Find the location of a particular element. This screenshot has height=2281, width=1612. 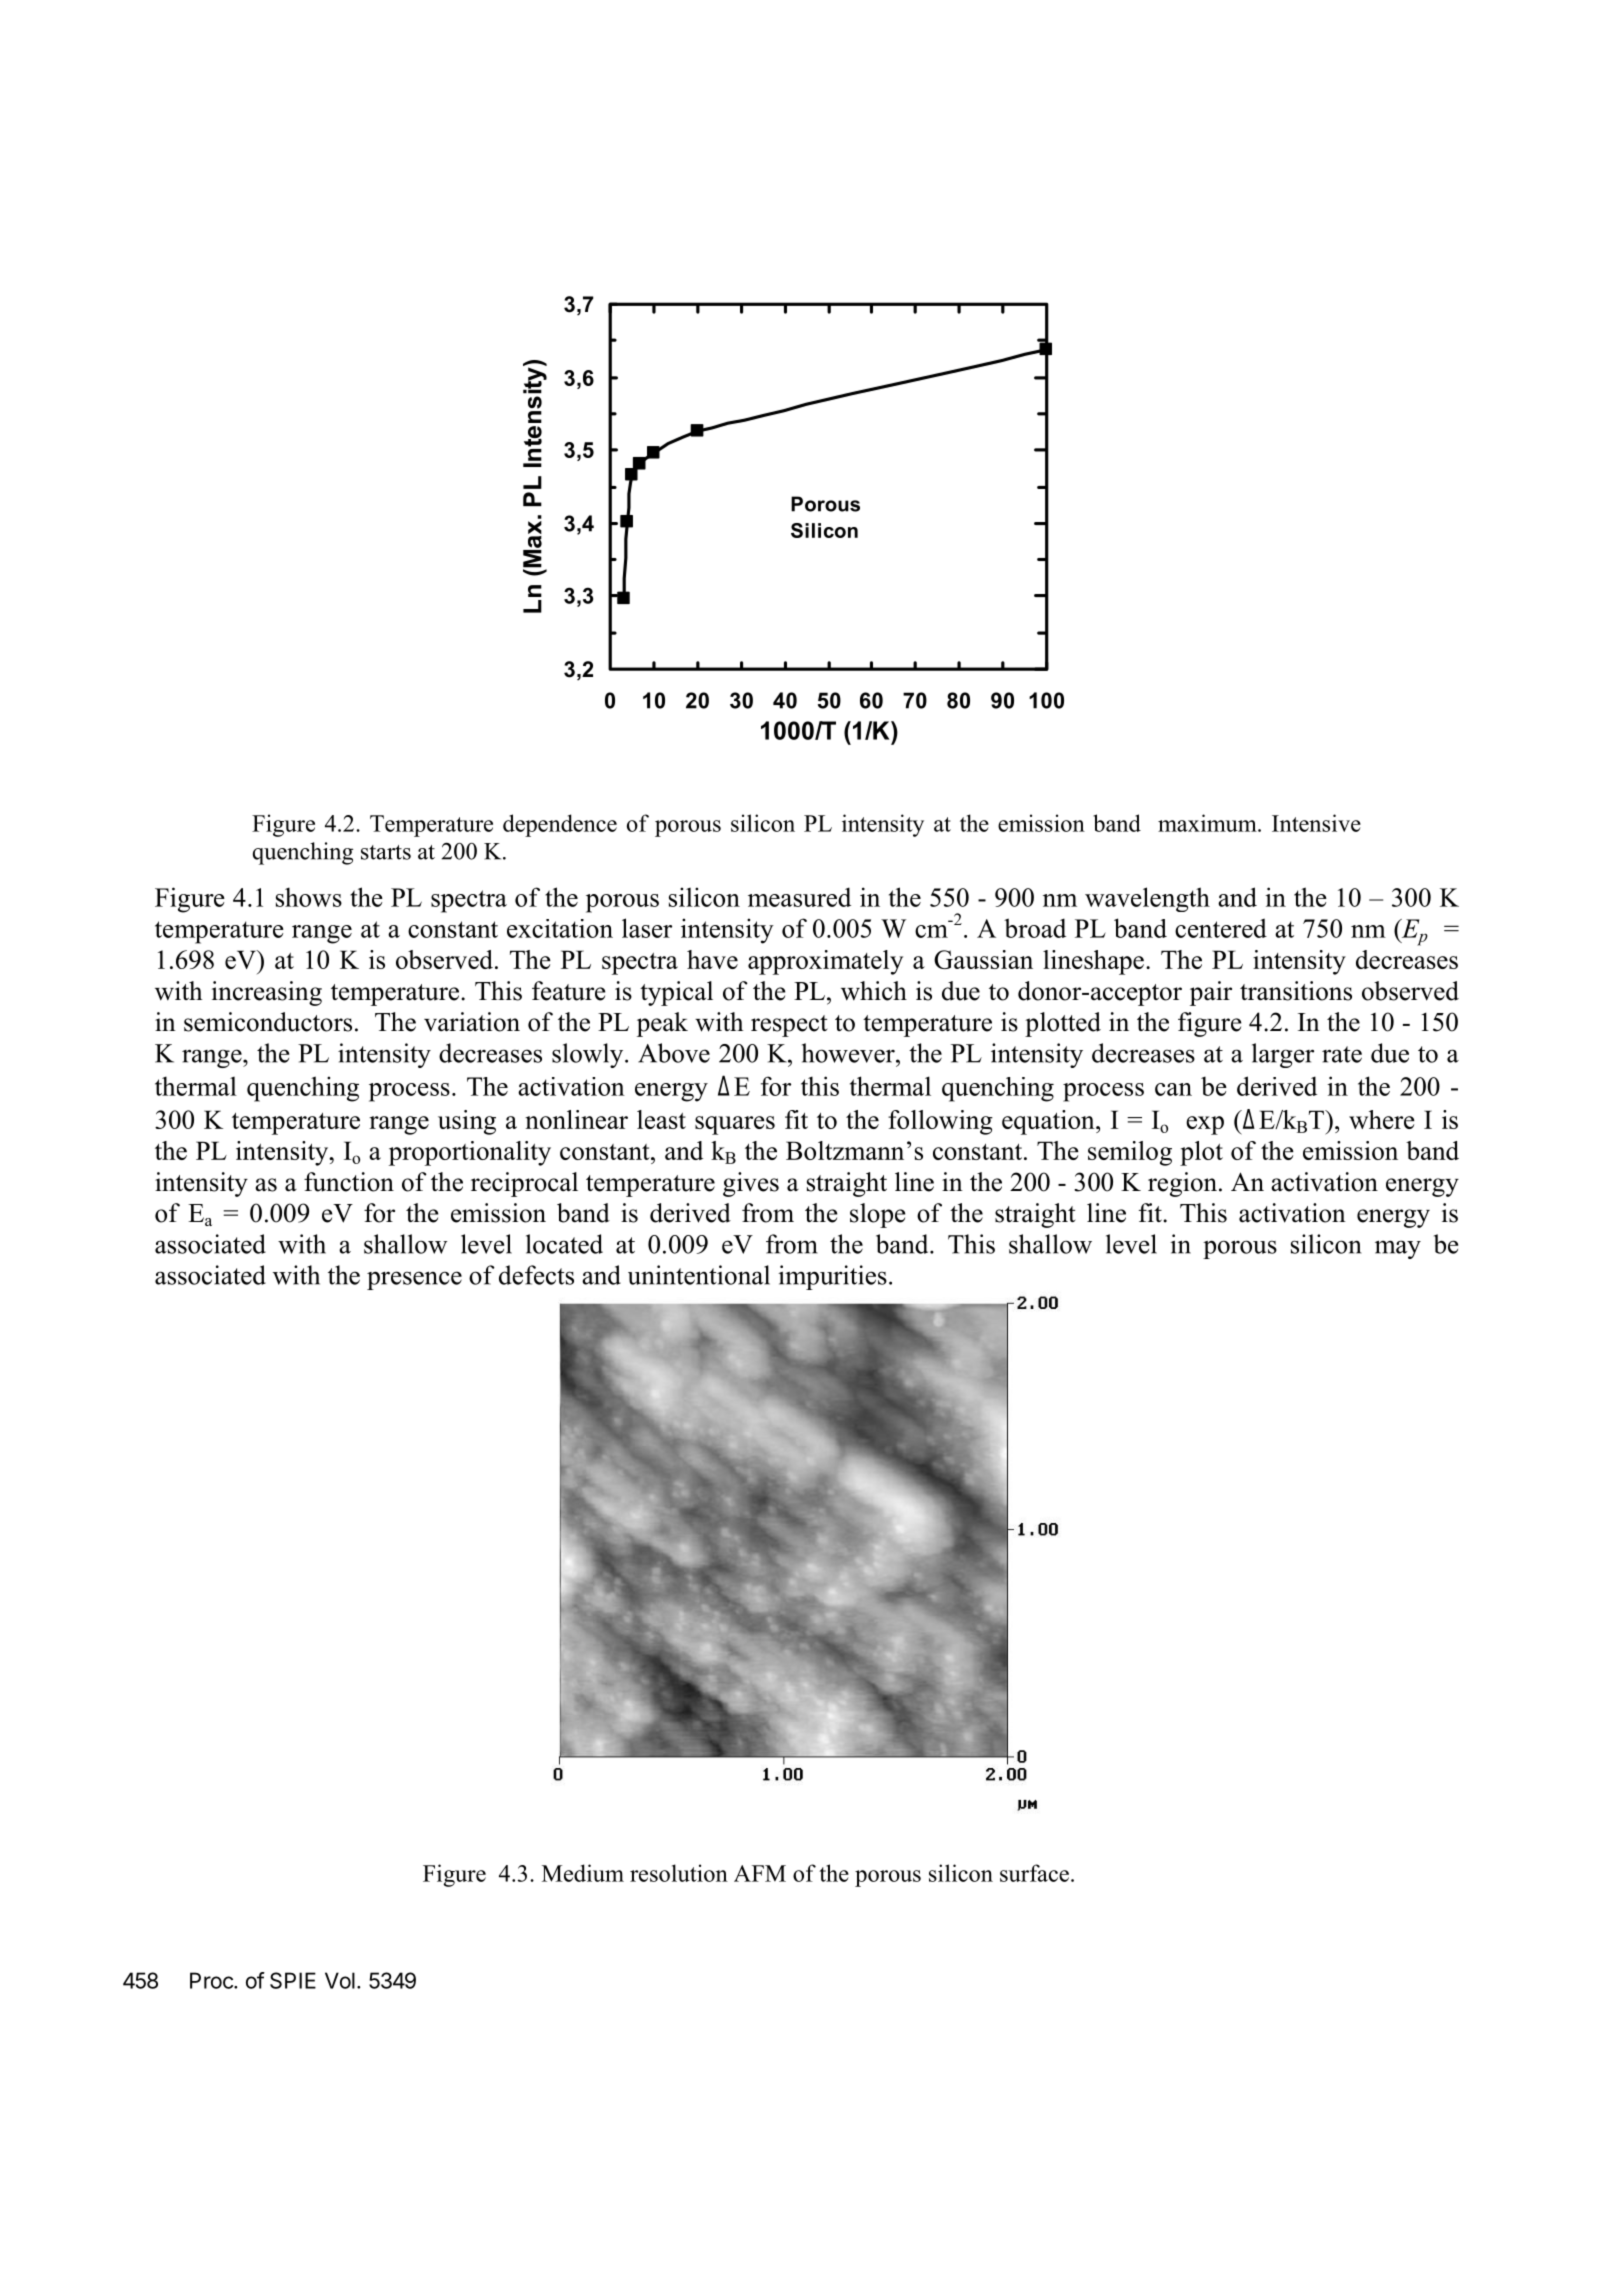

starts is located at coordinates (386, 852).
